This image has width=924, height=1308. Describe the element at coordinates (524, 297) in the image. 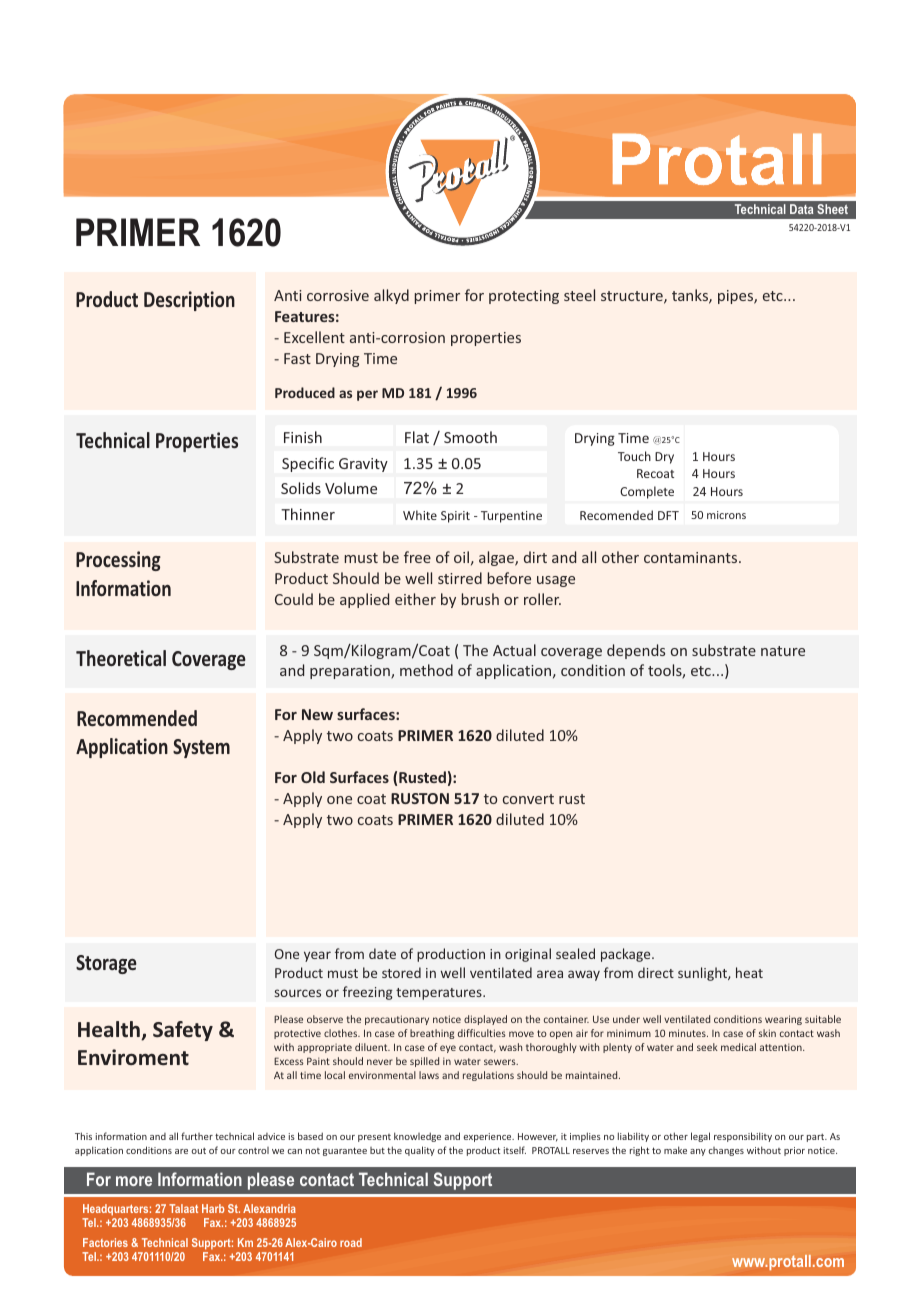

I see `protecting` at that location.
